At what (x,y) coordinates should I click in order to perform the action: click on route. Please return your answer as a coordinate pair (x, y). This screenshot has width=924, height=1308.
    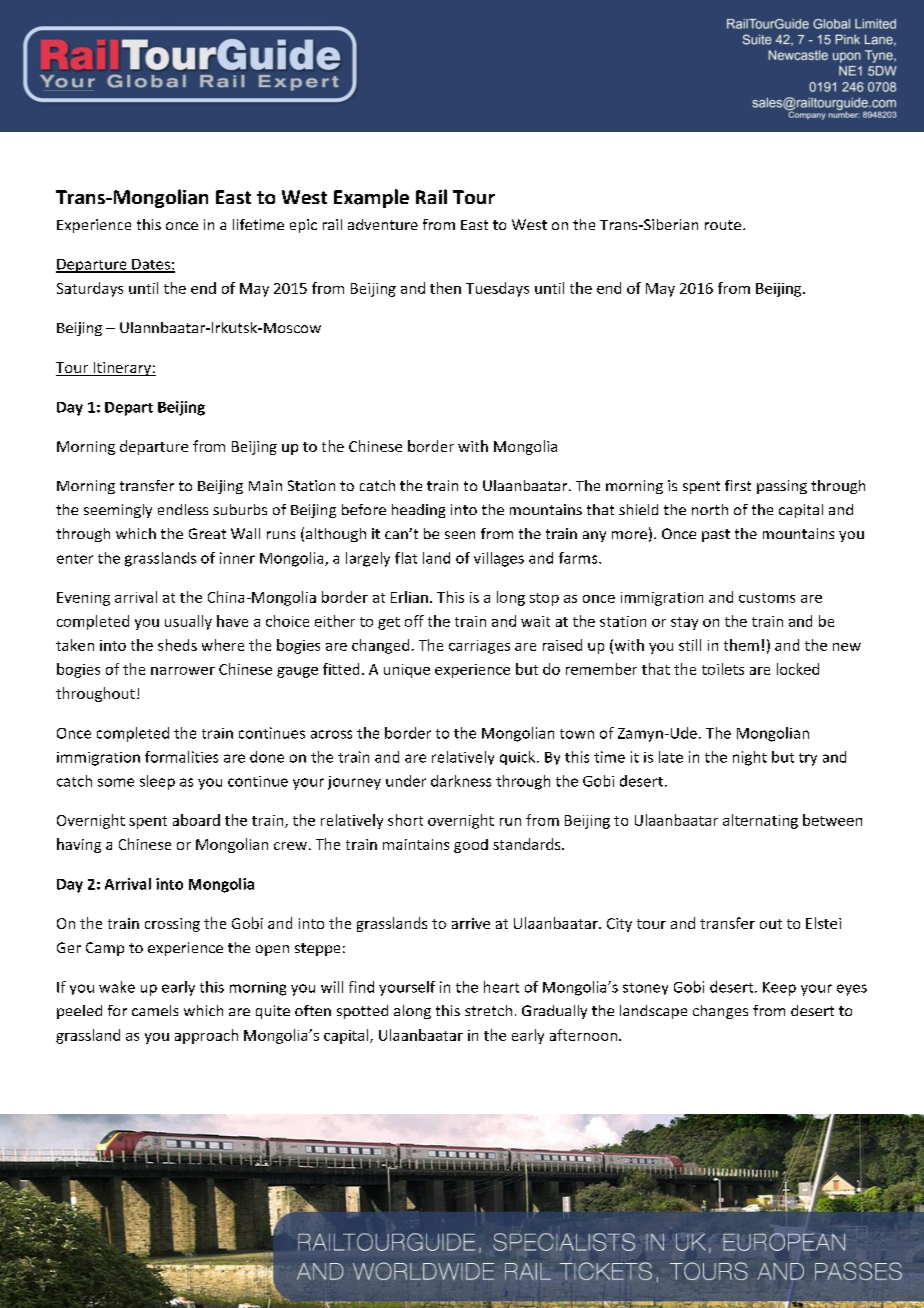
    Looking at the image, I should click on (724, 225).
